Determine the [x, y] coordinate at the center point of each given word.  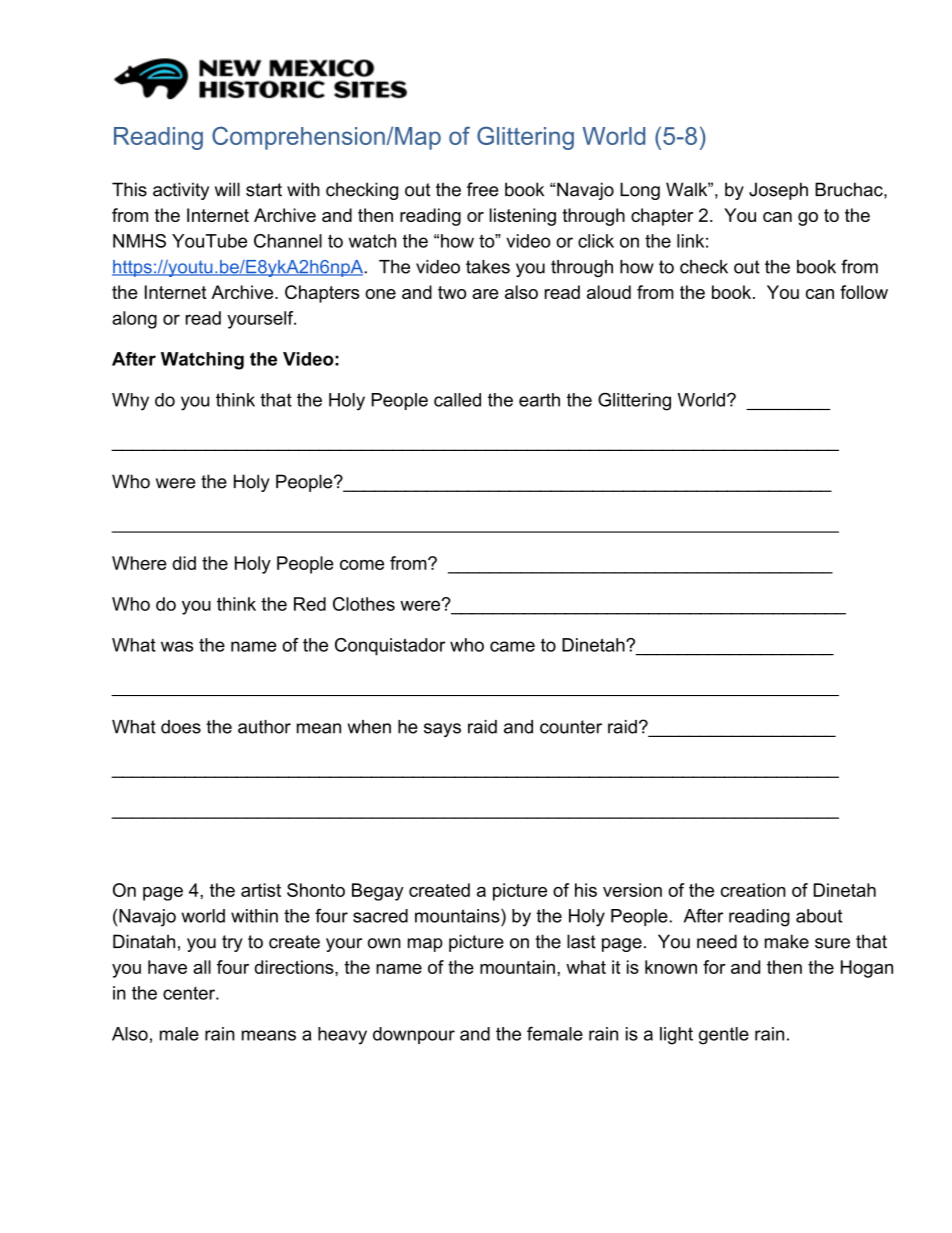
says [442, 730]
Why [130, 402]
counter [571, 727]
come [362, 565]
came [512, 646]
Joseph [778, 191]
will [227, 189]
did [184, 563]
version [632, 890]
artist [261, 890]
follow [864, 292]
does [181, 727]
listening [523, 217]
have [167, 967]
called [457, 400]
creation [753, 890]
